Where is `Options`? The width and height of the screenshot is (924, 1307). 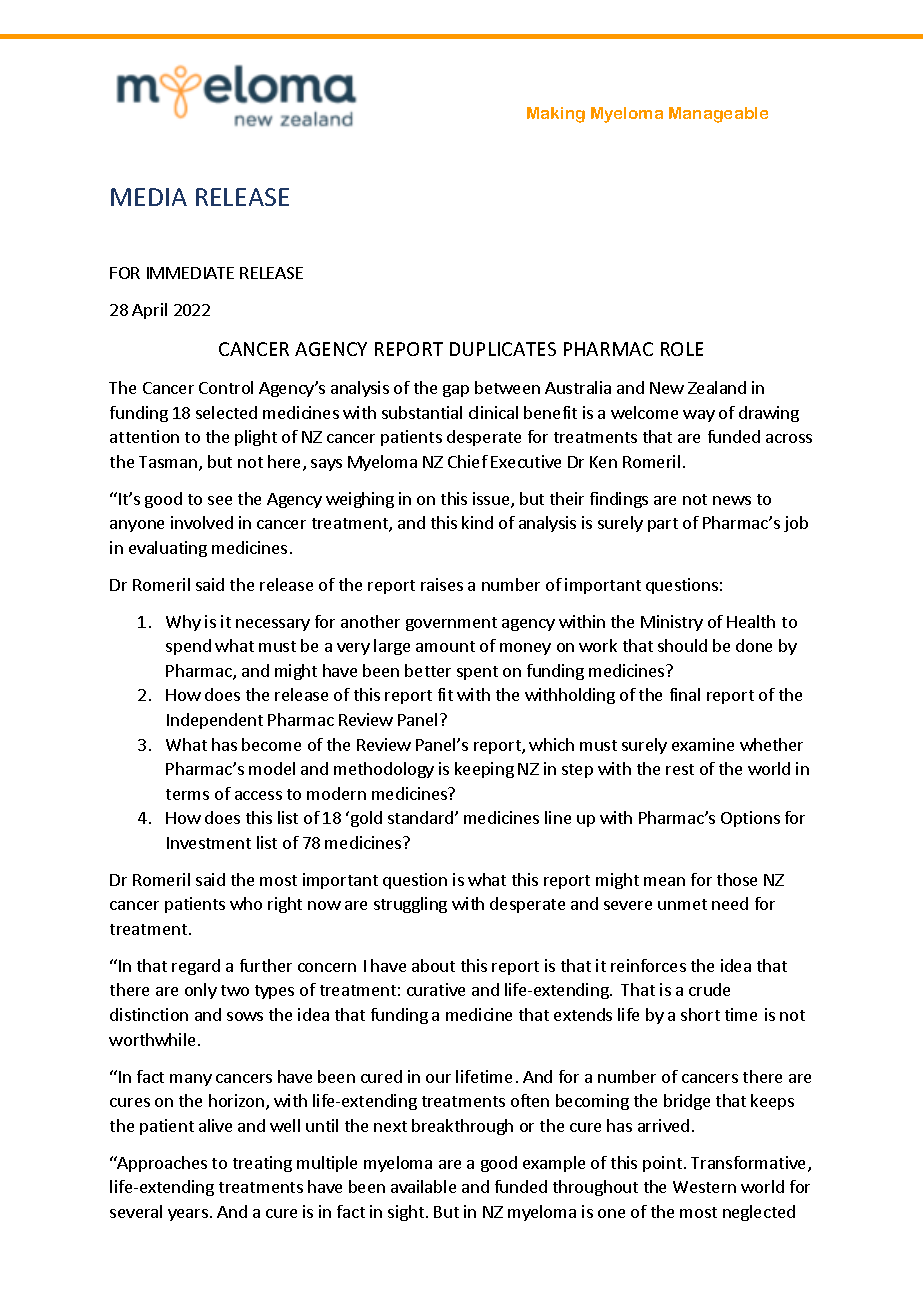 Options is located at coordinates (750, 819).
